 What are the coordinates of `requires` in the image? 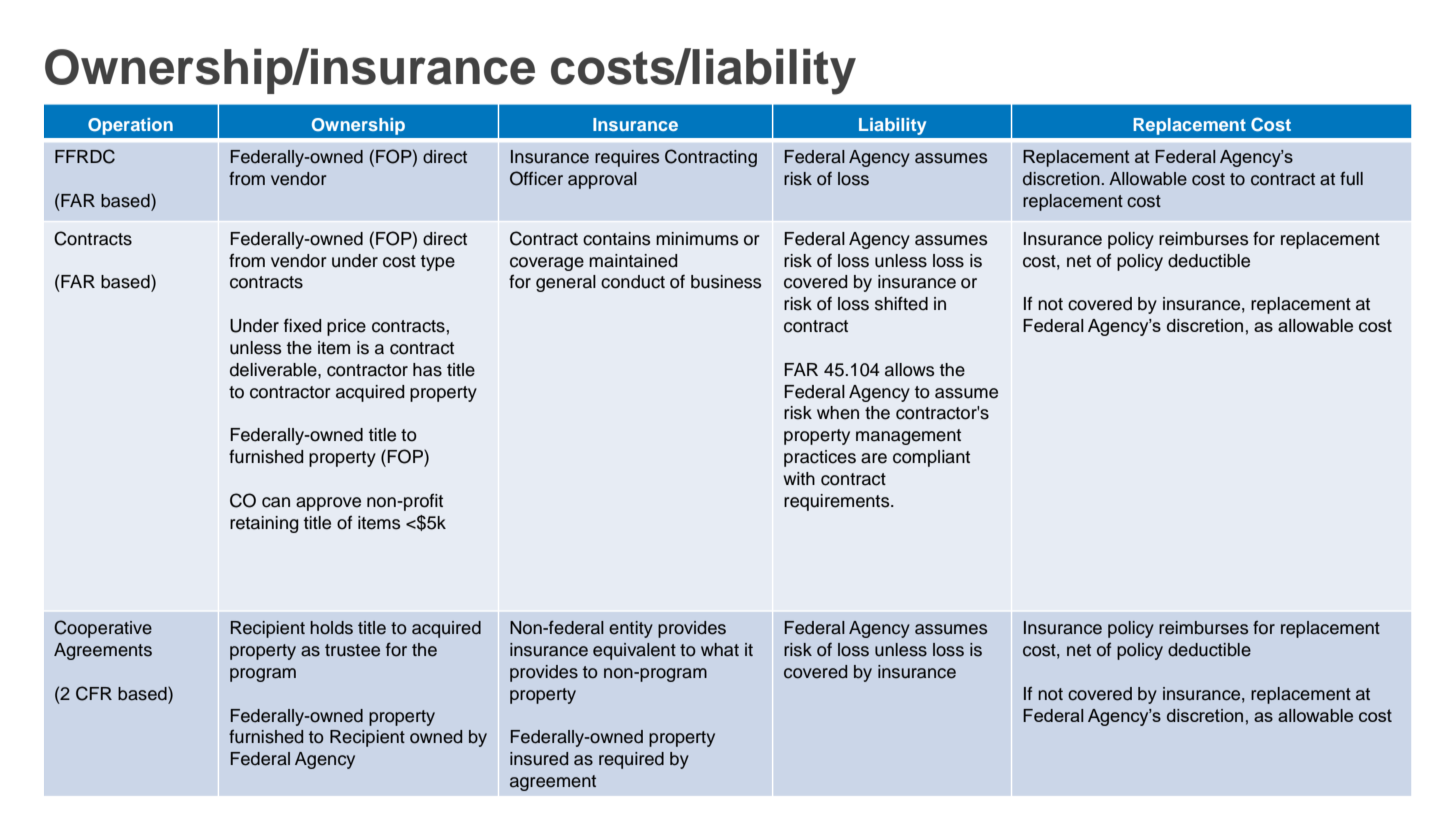 It's located at (627, 158).
